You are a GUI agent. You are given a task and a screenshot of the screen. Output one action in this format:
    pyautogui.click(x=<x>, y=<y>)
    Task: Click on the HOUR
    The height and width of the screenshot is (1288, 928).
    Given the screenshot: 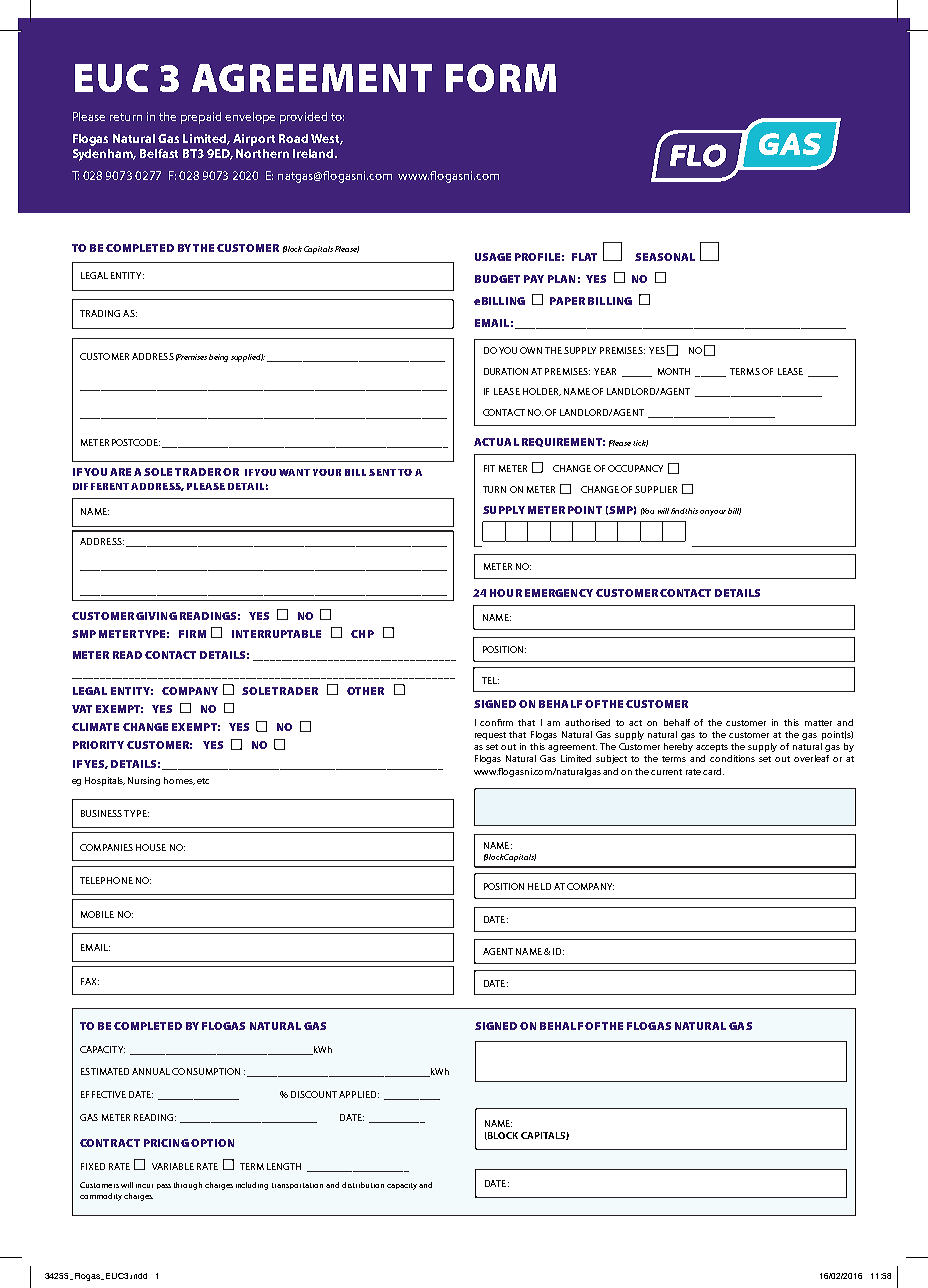 What is the action you would take?
    pyautogui.click(x=506, y=593)
